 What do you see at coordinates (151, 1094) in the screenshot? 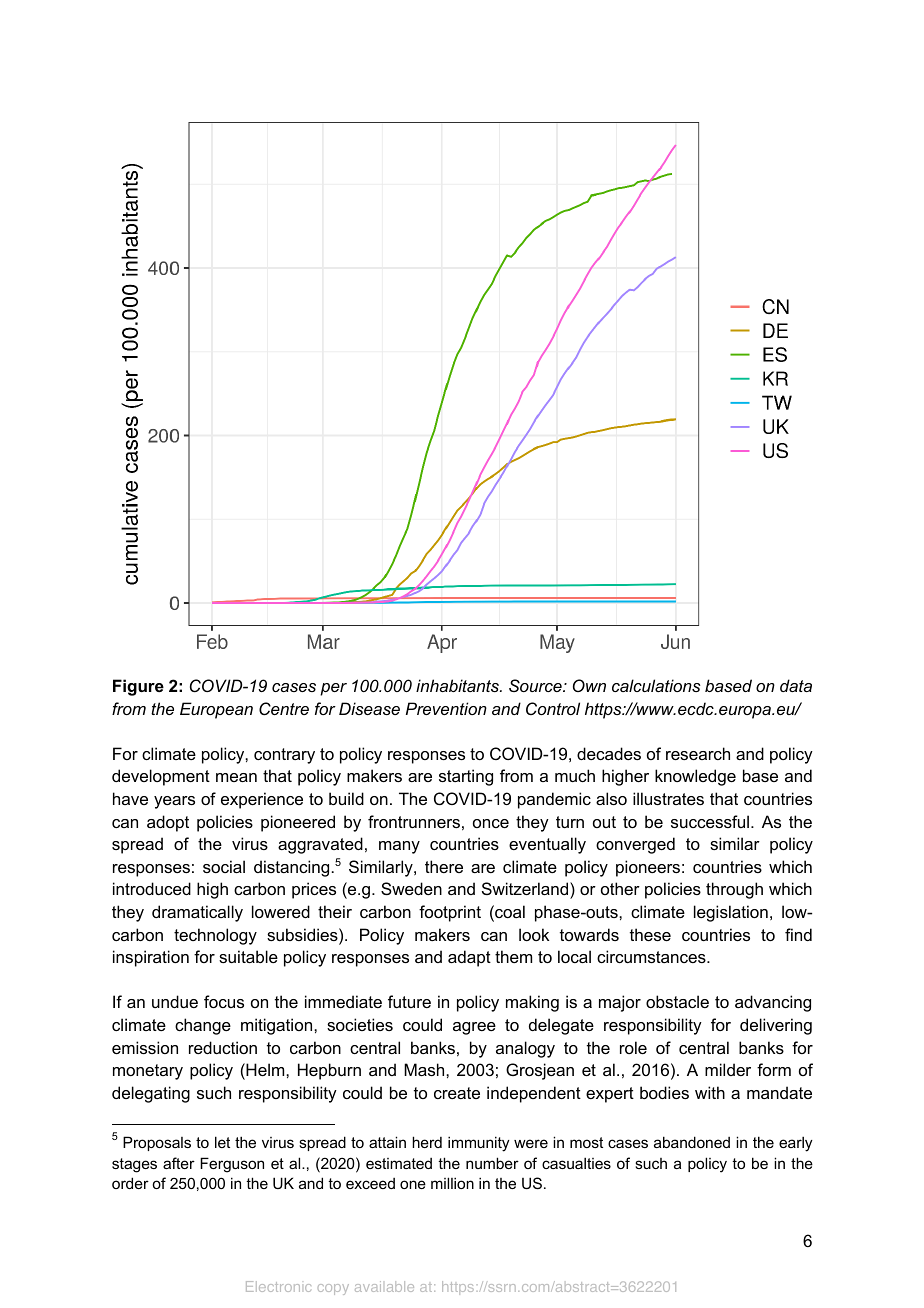
I see `delegating` at bounding box center [151, 1094].
